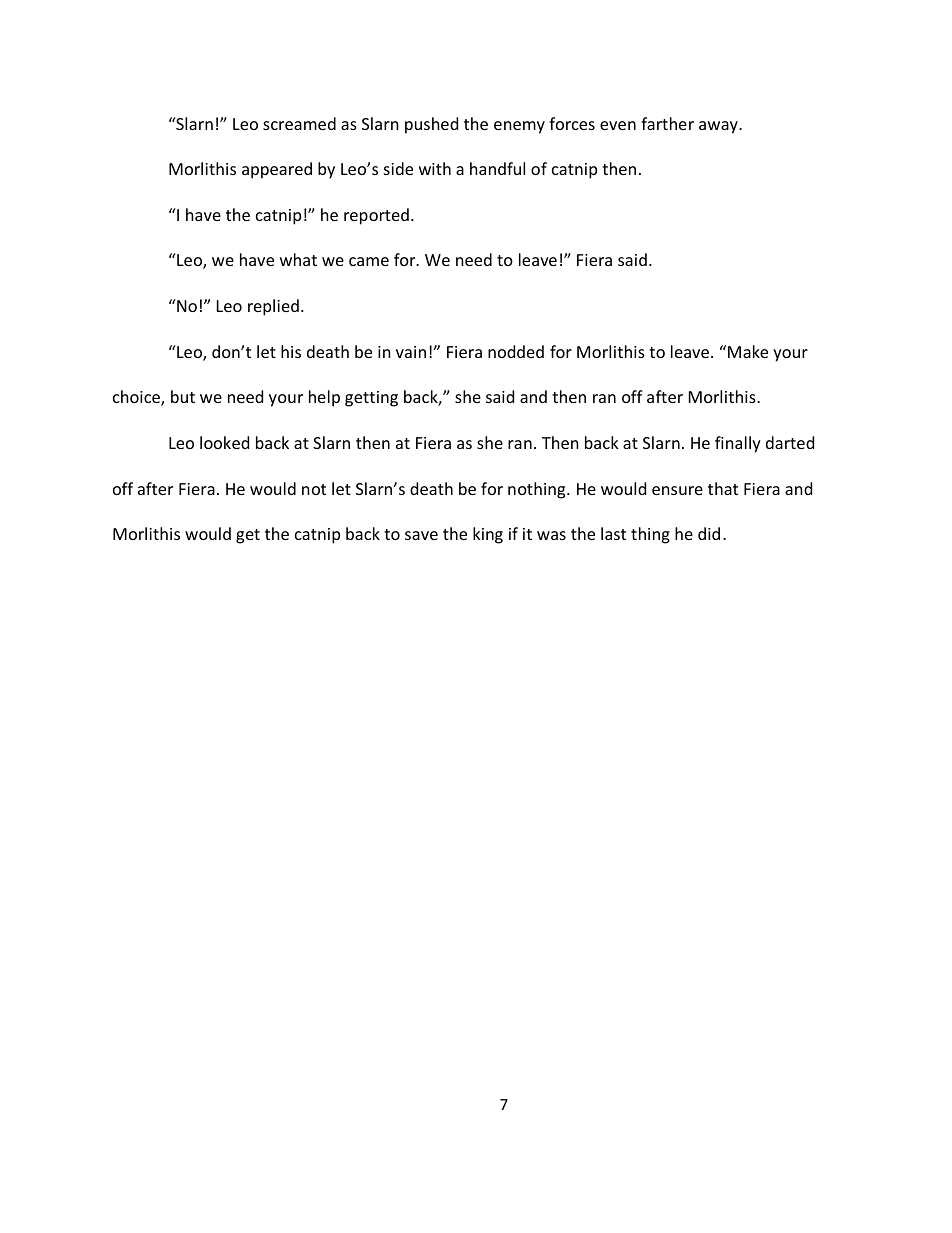 Image resolution: width=952 pixels, height=1233 pixels. What do you see at coordinates (488, 535) in the screenshot?
I see `king` at bounding box center [488, 535].
